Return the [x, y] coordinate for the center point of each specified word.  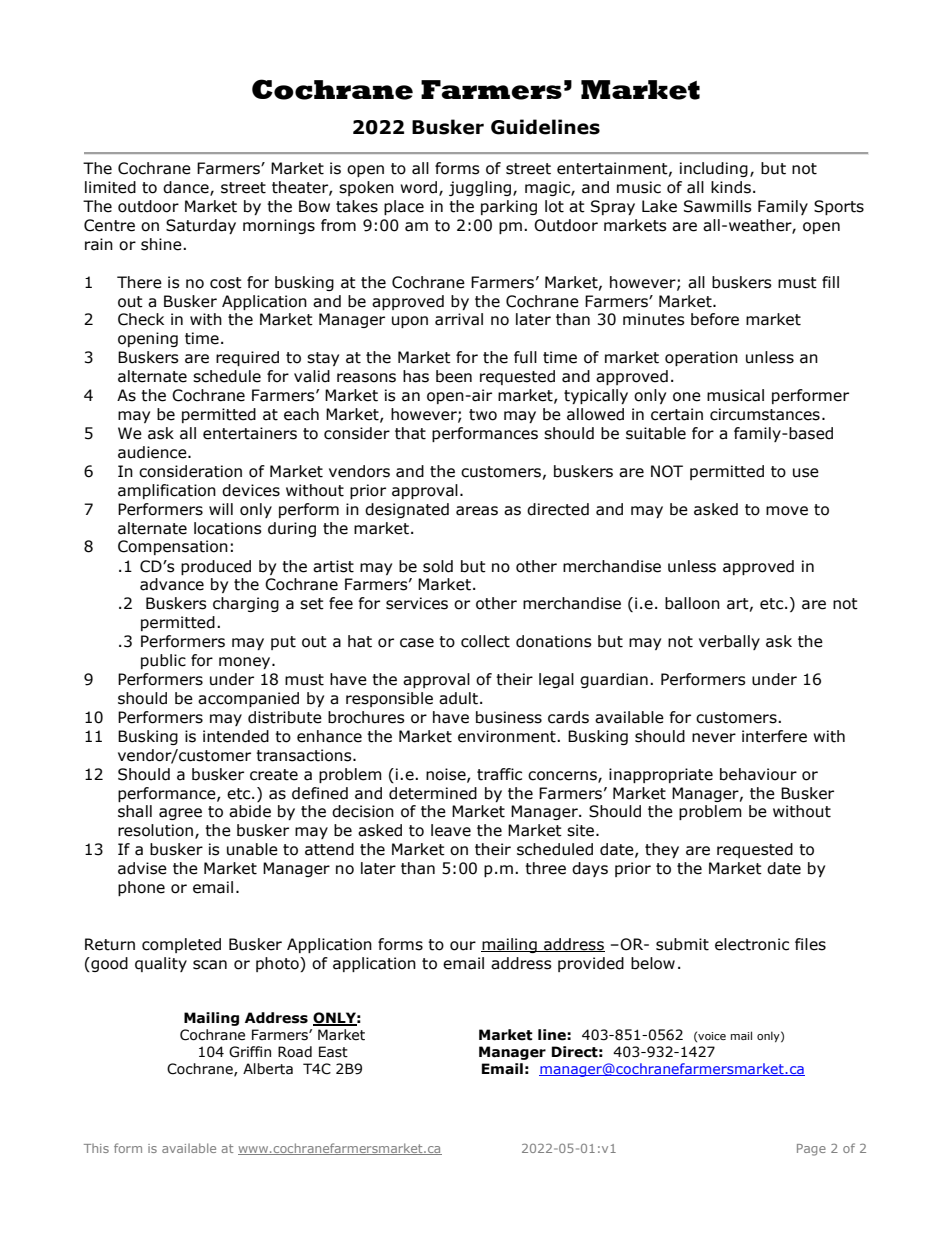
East [333, 1052]
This [96, 1148]
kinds [731, 187]
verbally [729, 642]
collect [485, 641]
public [163, 661]
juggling [481, 188]
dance [187, 188]
